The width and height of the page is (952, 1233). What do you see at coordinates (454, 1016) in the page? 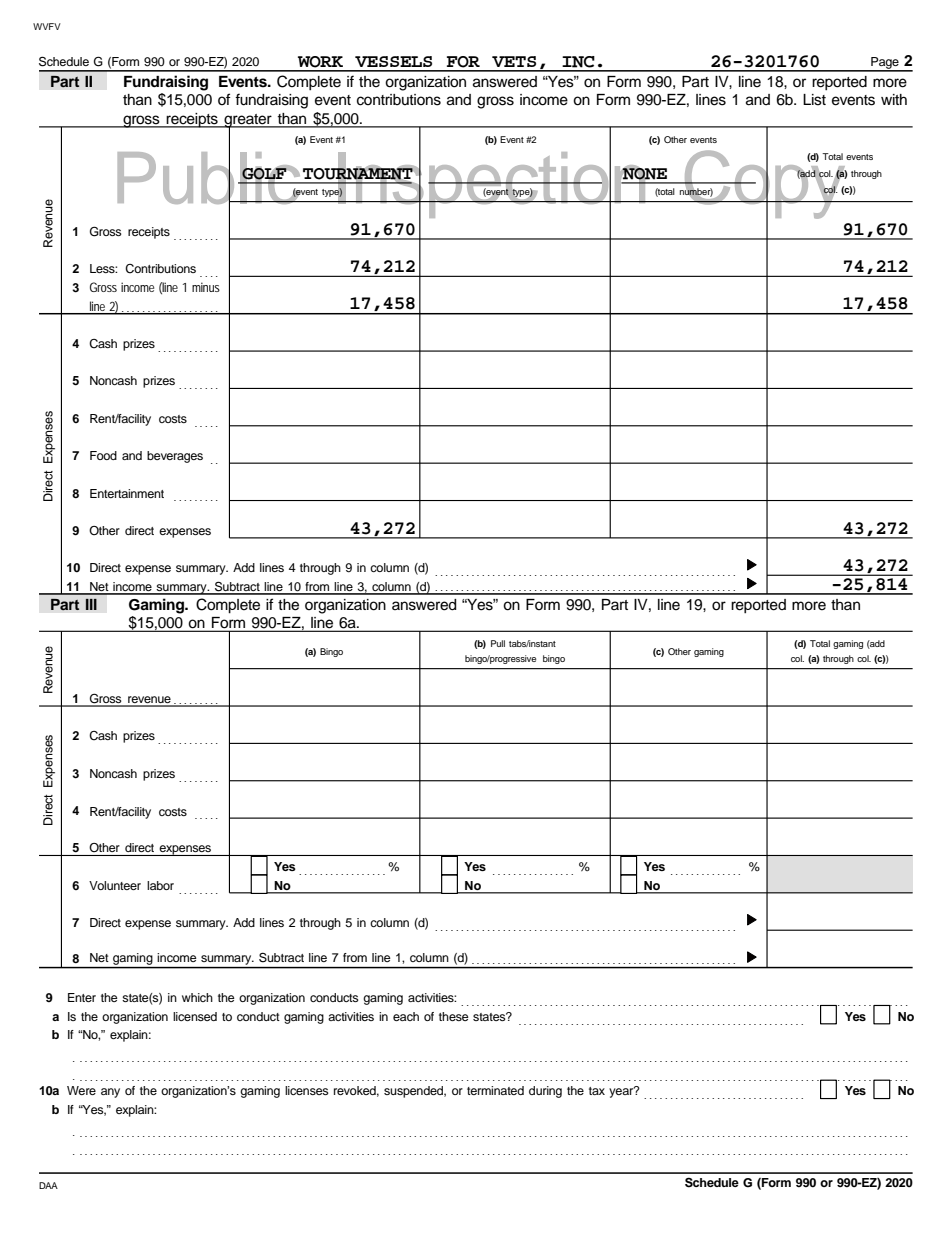
I see `these` at bounding box center [454, 1016].
